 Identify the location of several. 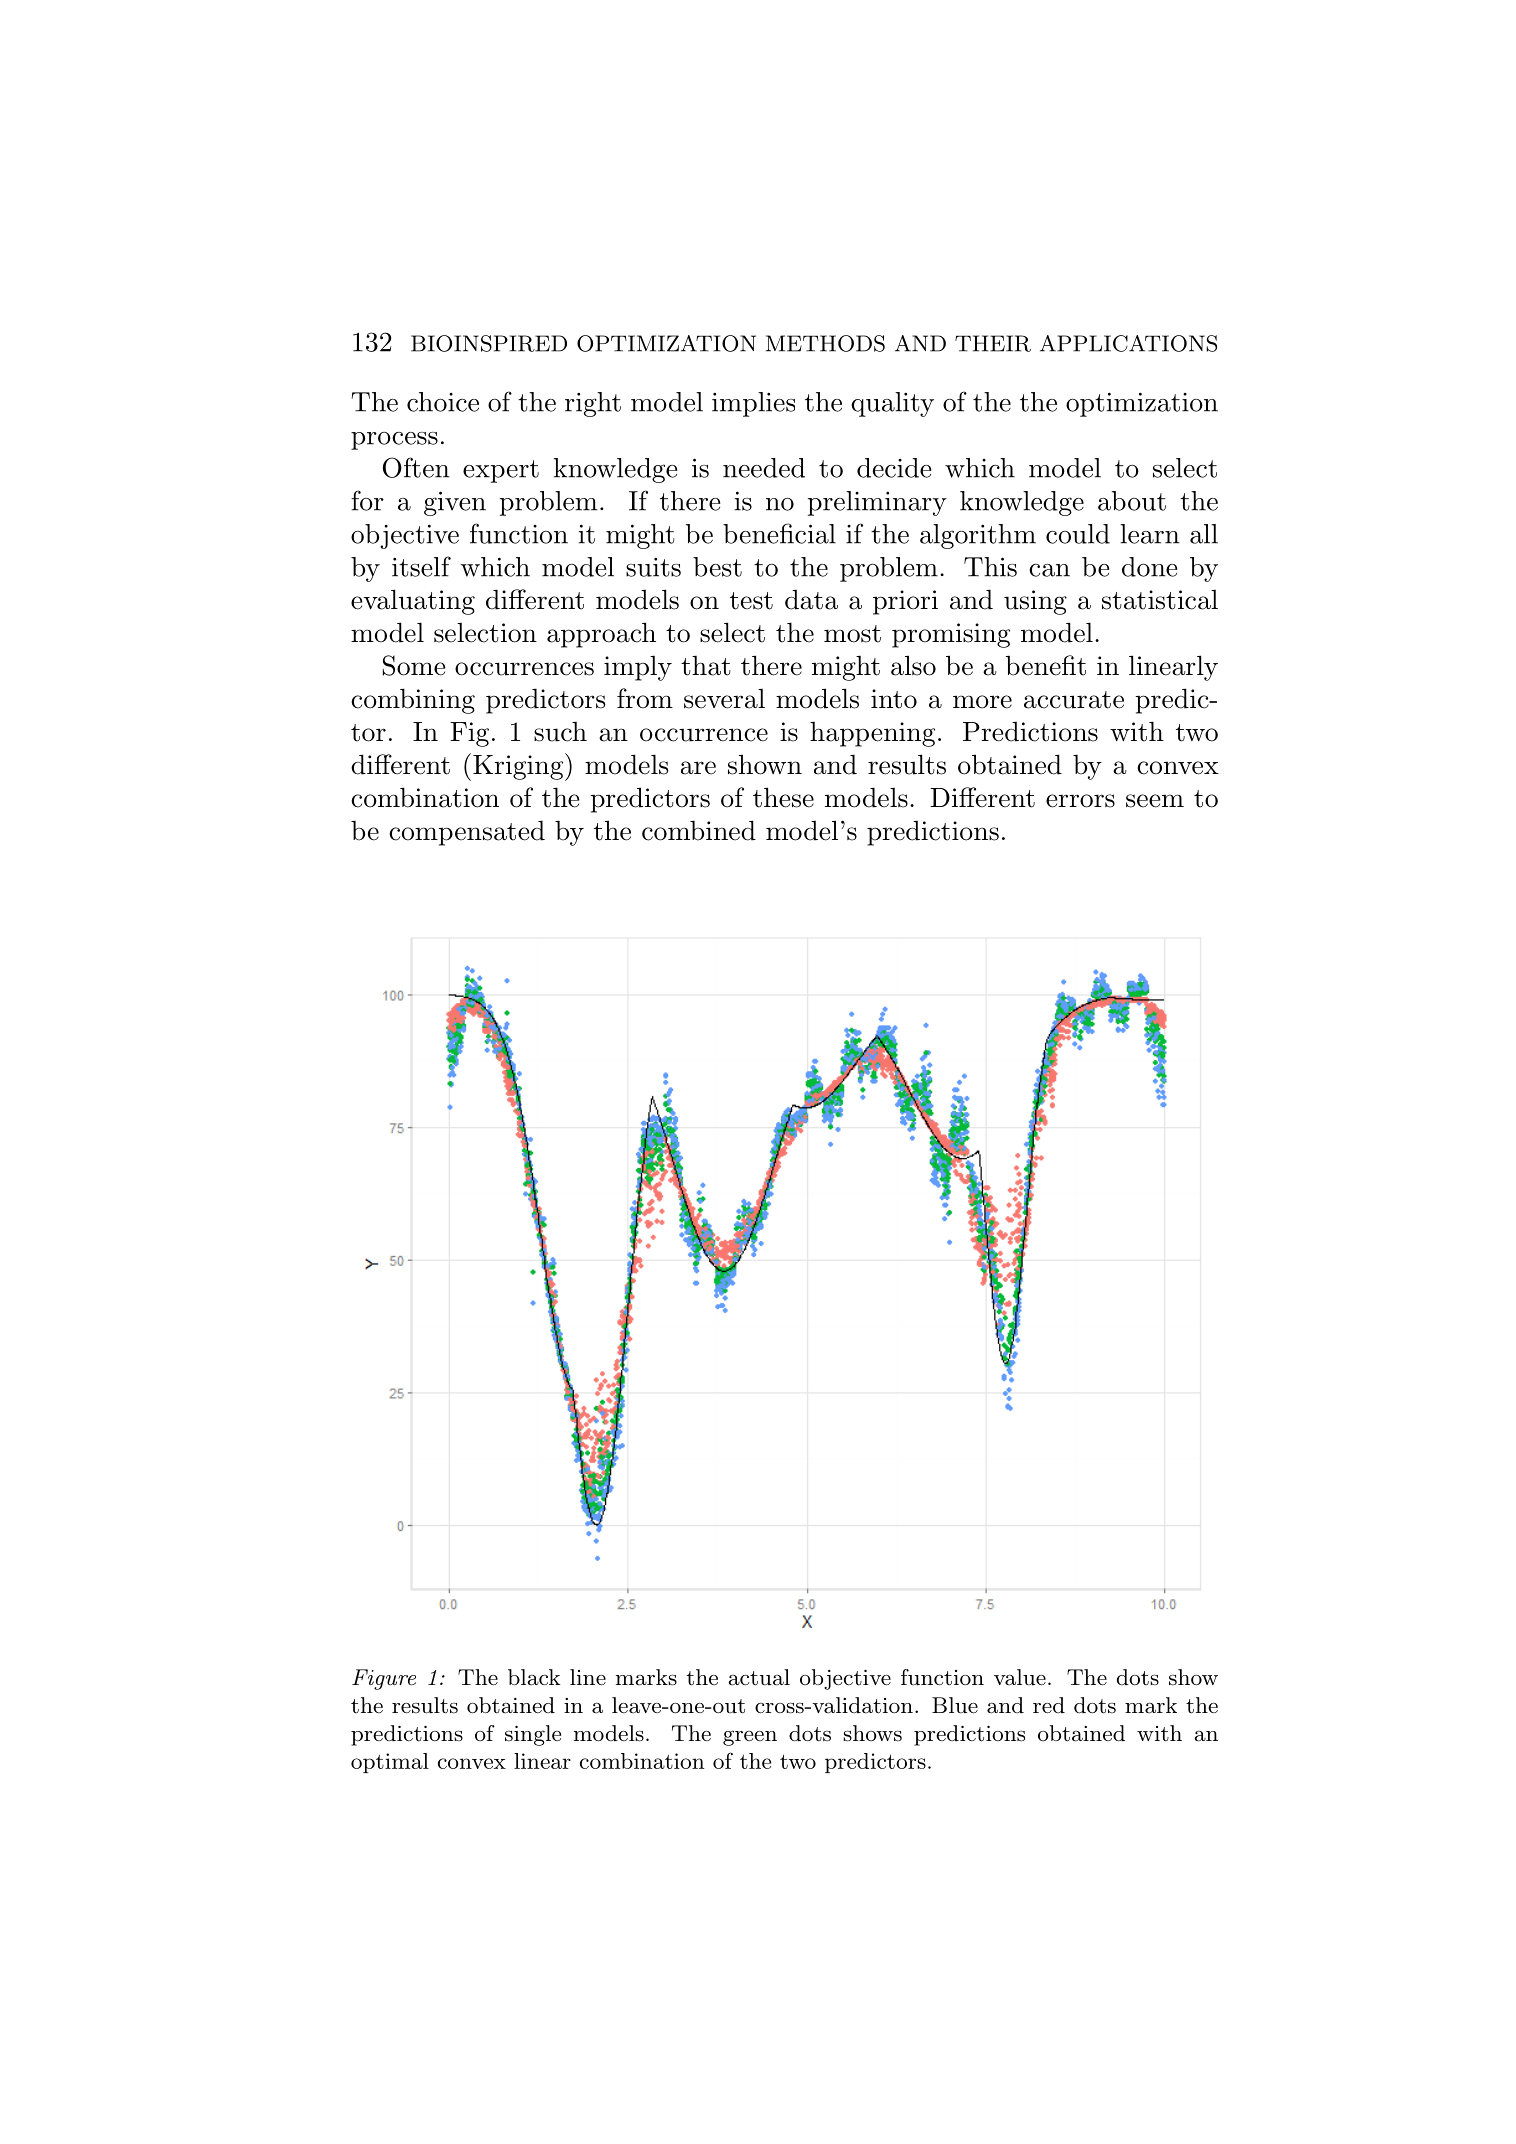
(724, 699).
